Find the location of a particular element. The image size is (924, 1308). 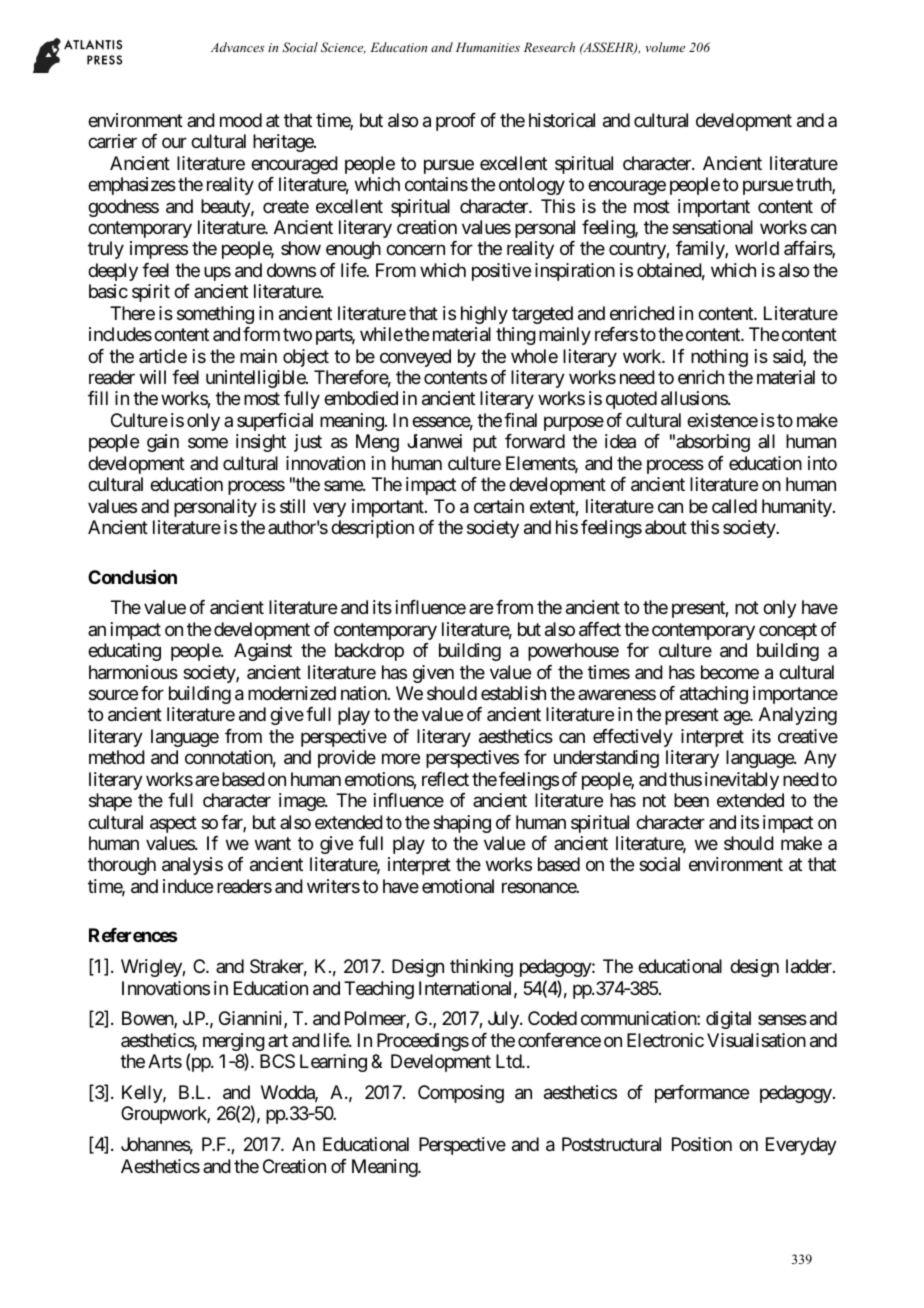

will is located at coordinates (153, 377).
